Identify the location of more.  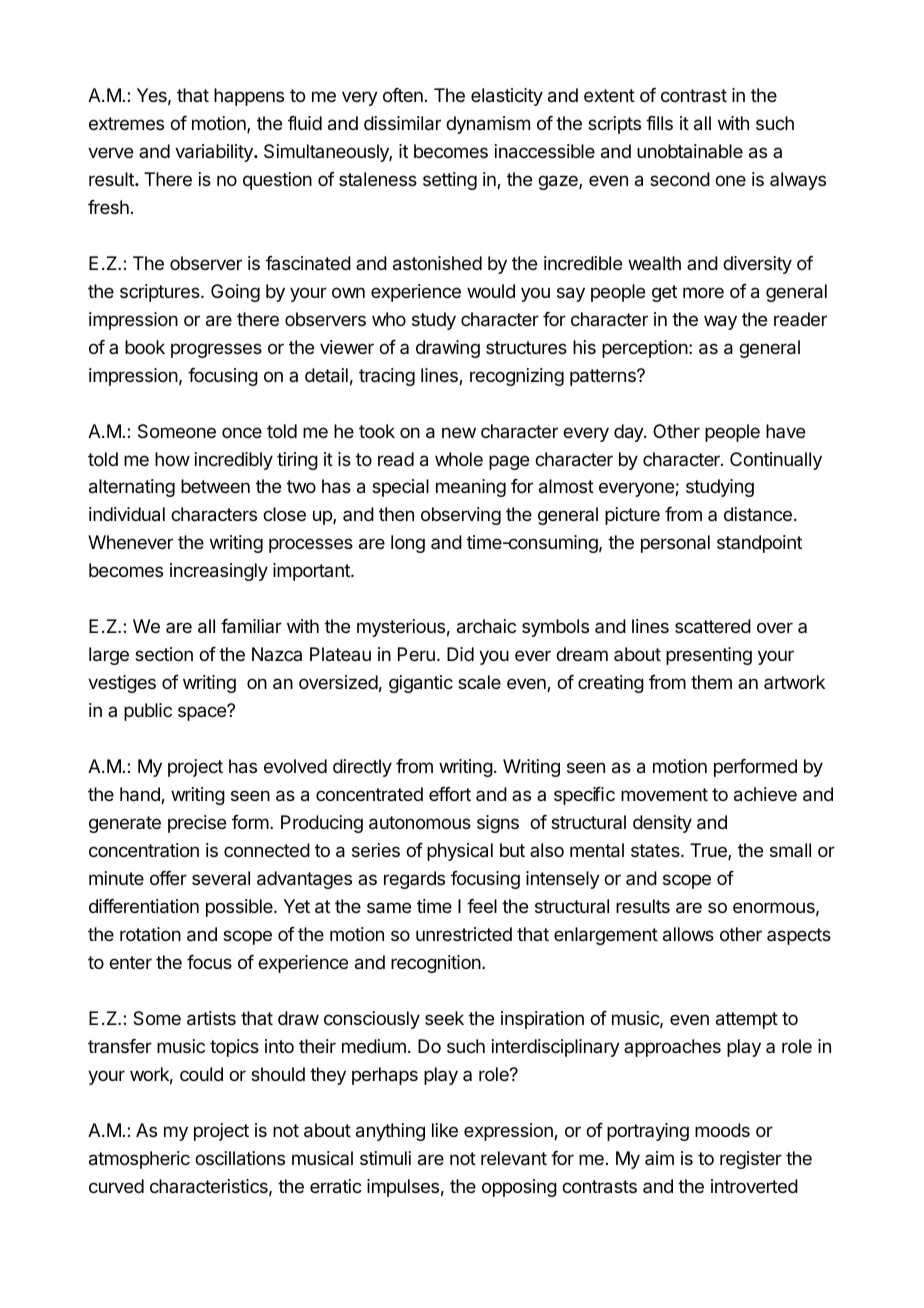
(703, 292).
